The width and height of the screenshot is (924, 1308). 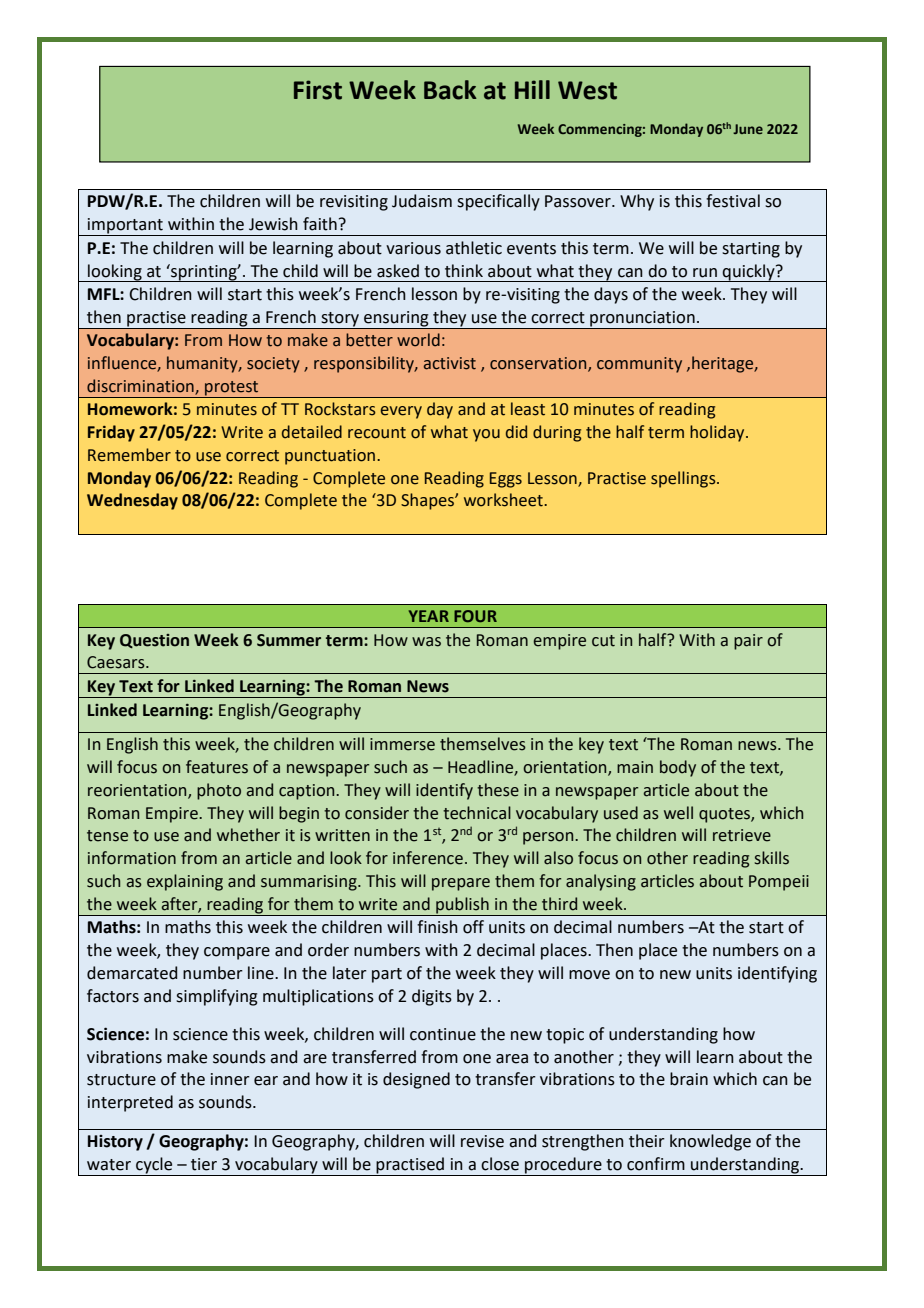 I want to click on revise, so click(x=482, y=1141).
